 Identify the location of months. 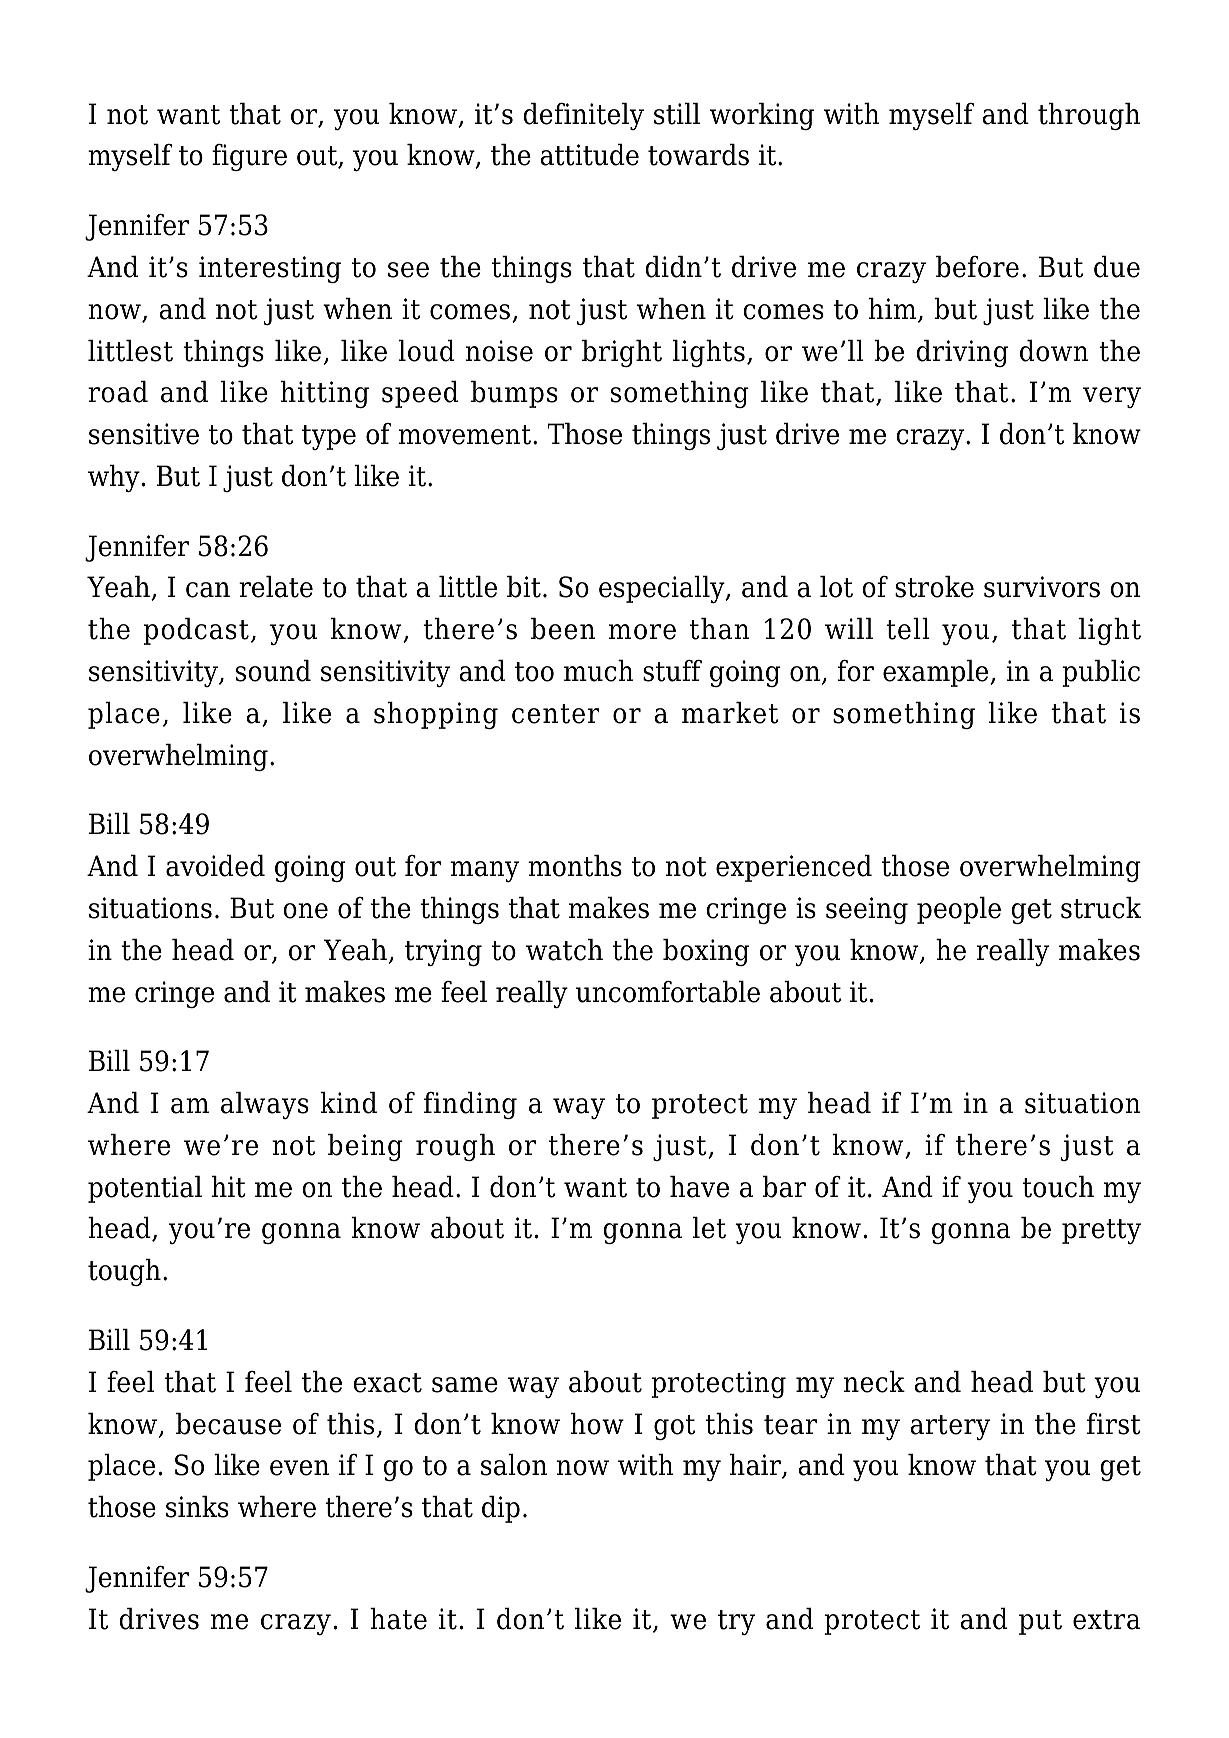
(575, 866).
